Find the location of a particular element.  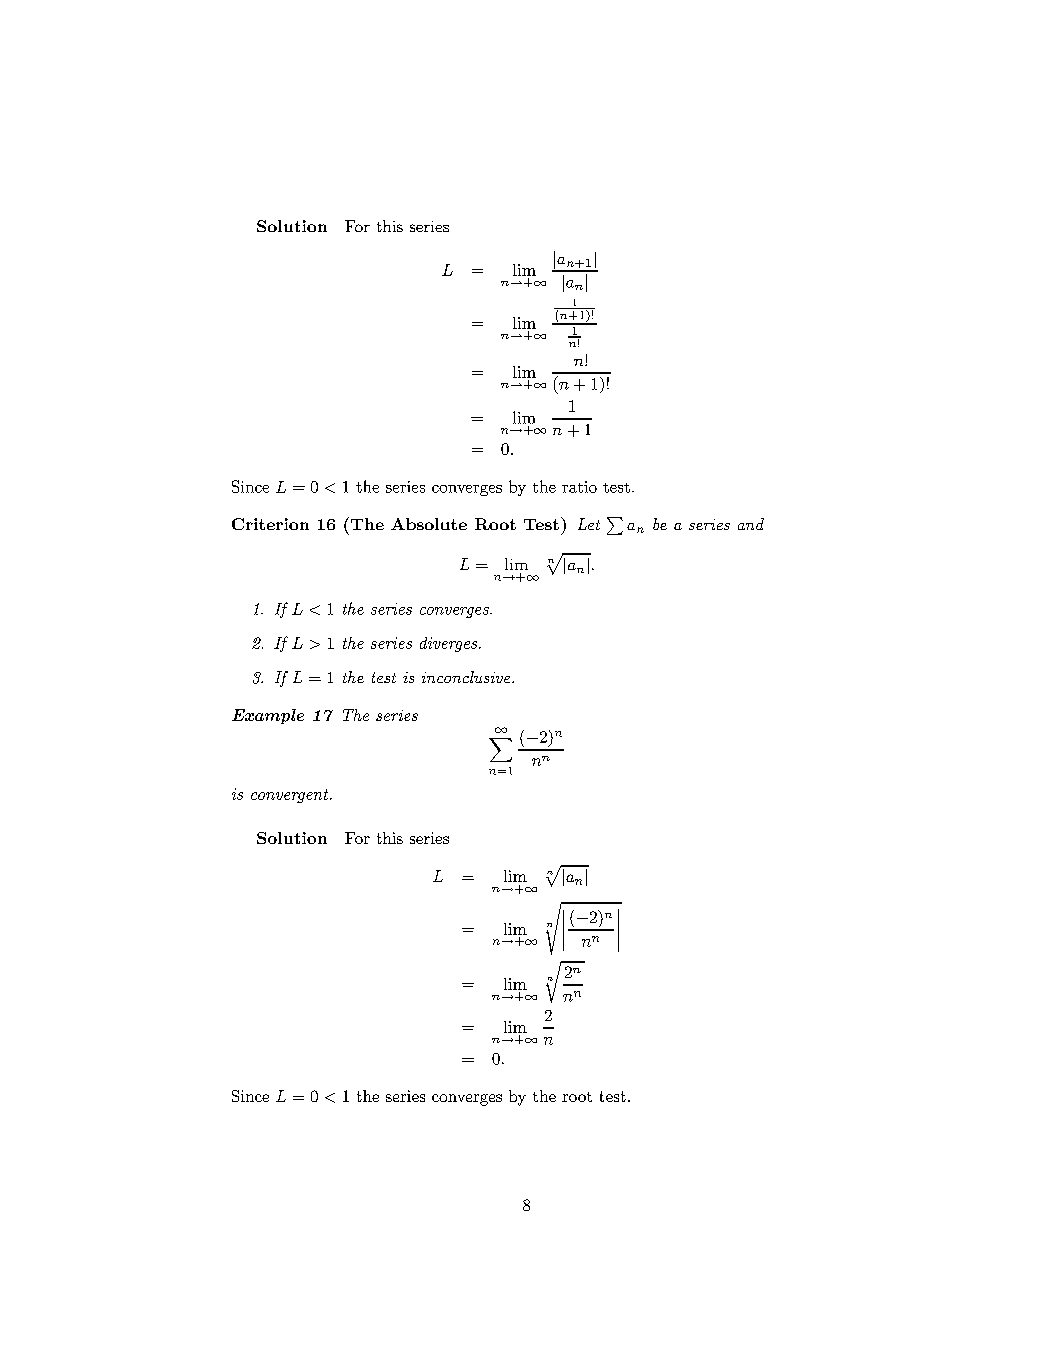

convergent is located at coordinates (291, 796).
